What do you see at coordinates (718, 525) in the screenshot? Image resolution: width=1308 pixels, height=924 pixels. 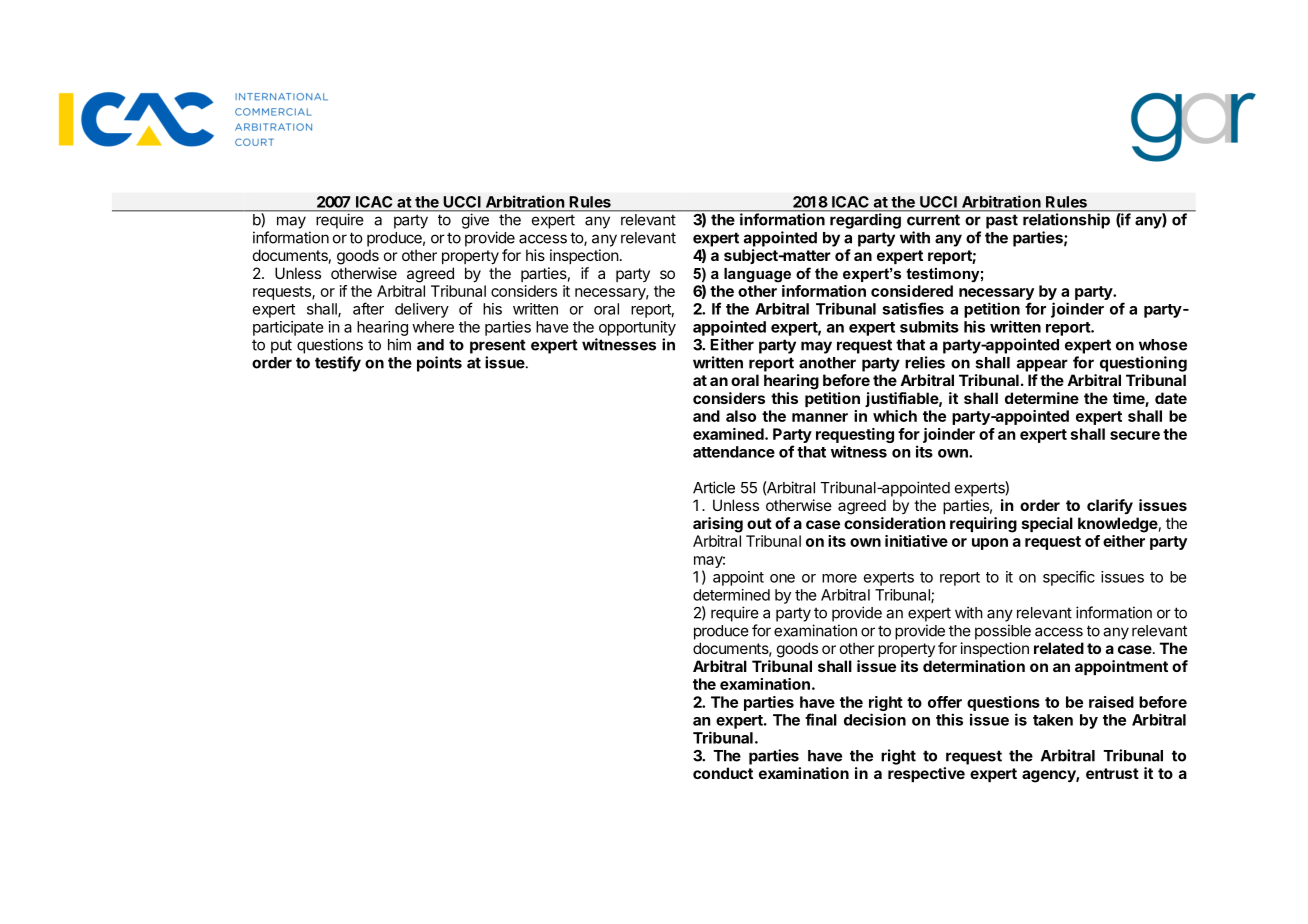 I see `arising` at bounding box center [718, 525].
